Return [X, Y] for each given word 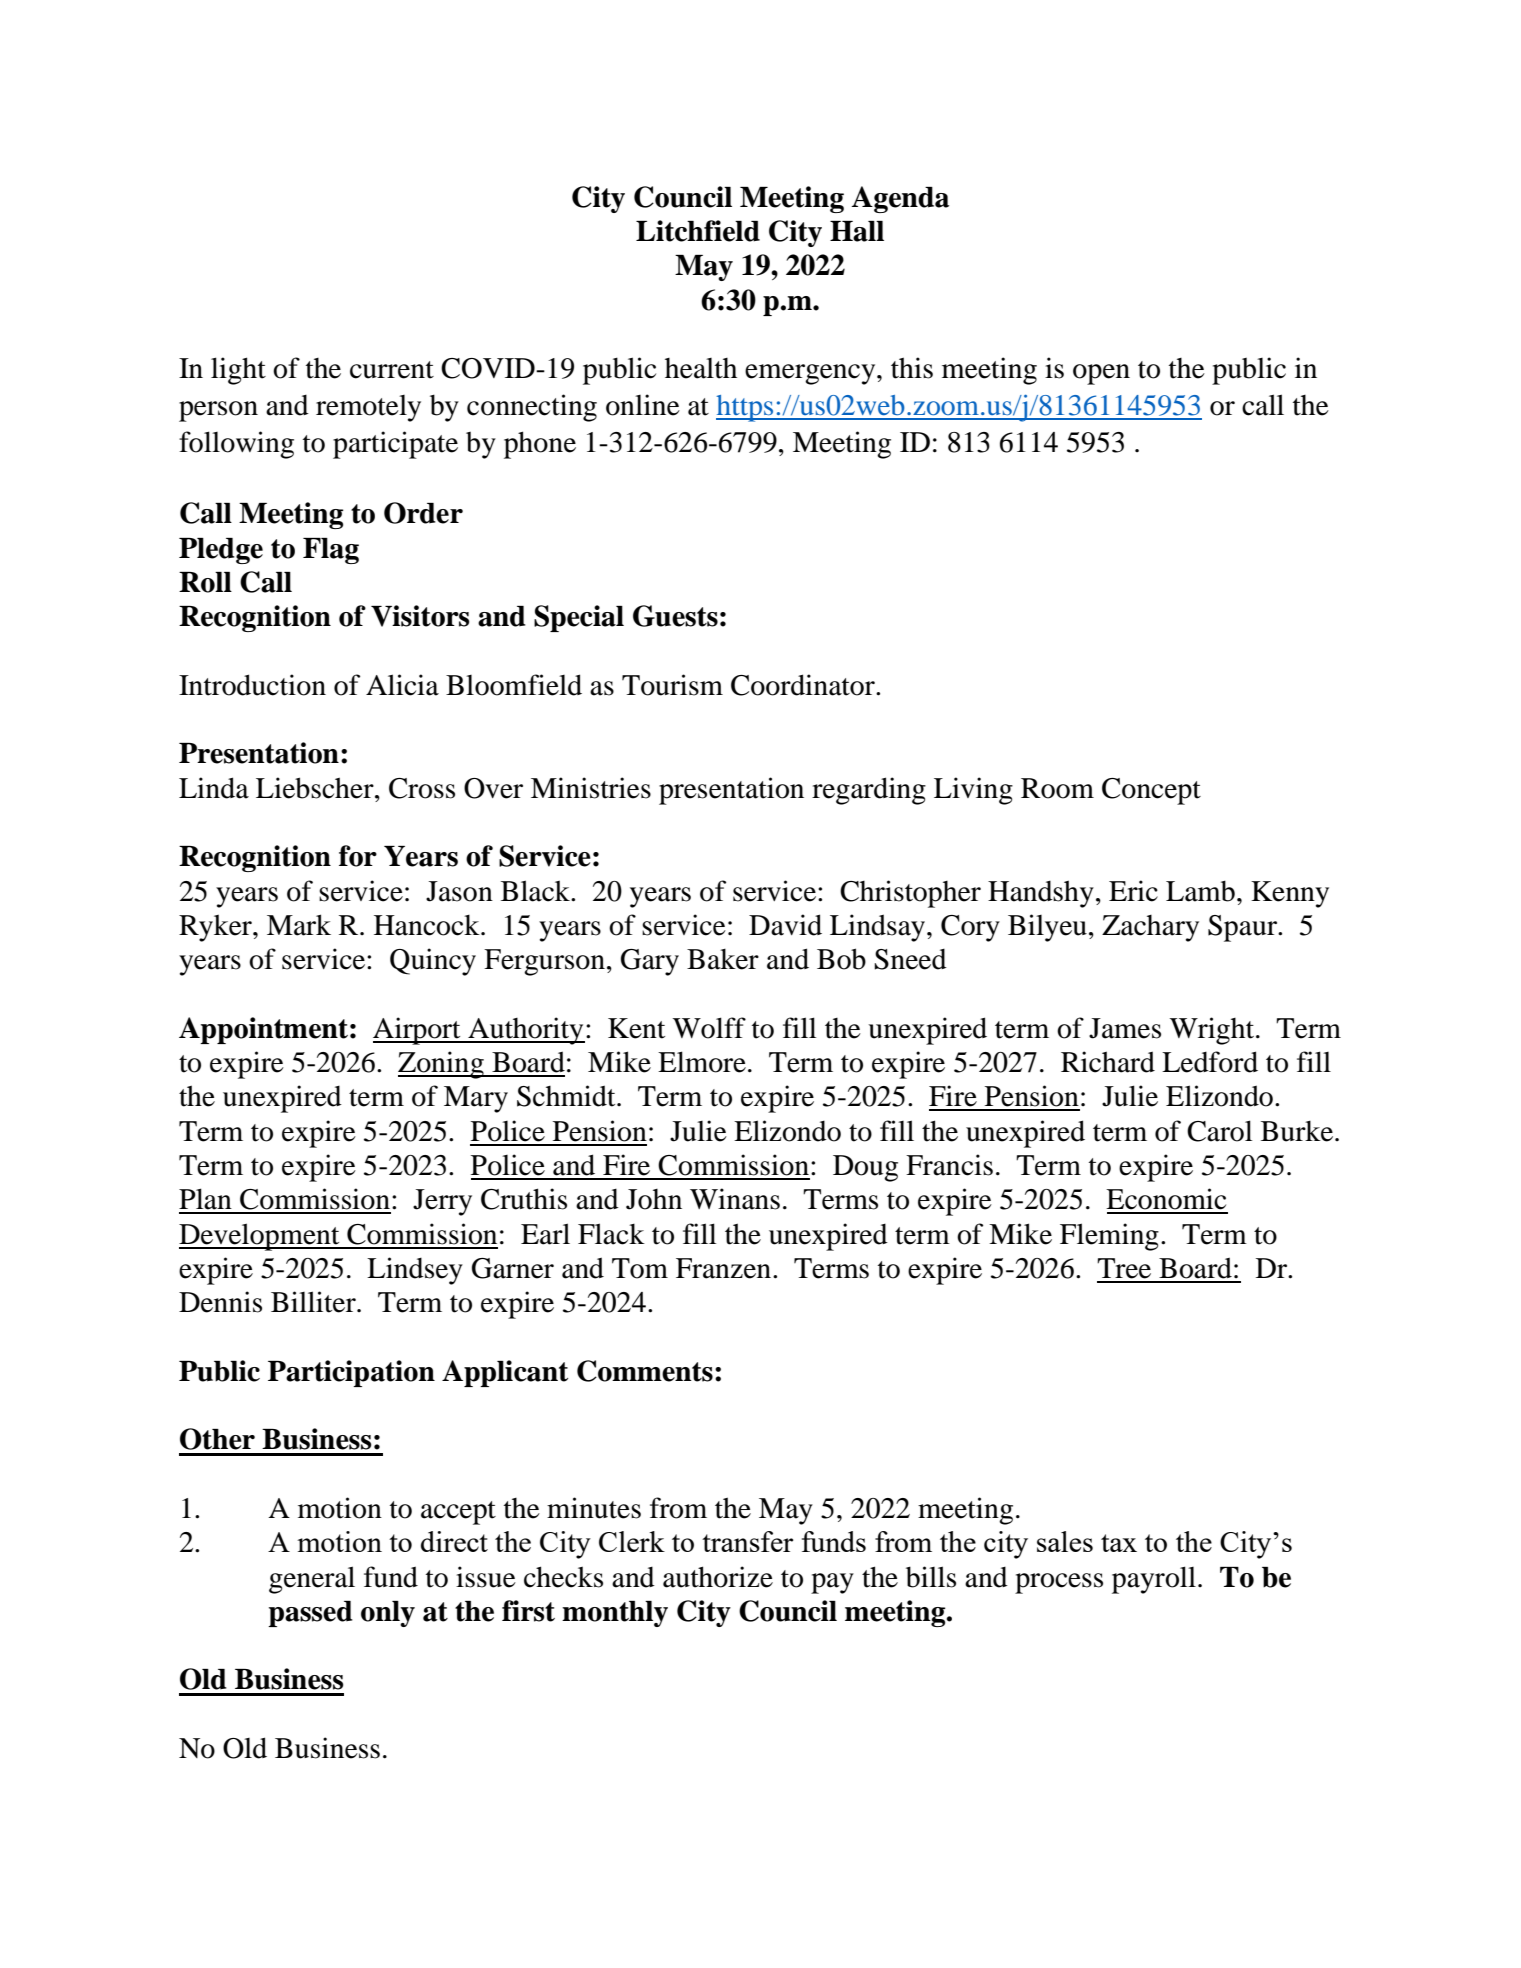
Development [260, 1237]
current [392, 370]
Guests [675, 616]
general [312, 1580]
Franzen [723, 1268]
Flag [331, 551]
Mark [299, 925]
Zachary [1150, 928]
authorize [718, 1577]
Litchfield [698, 231]
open [1101, 374]
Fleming [1109, 1237]
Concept [1151, 791]
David [785, 925]
